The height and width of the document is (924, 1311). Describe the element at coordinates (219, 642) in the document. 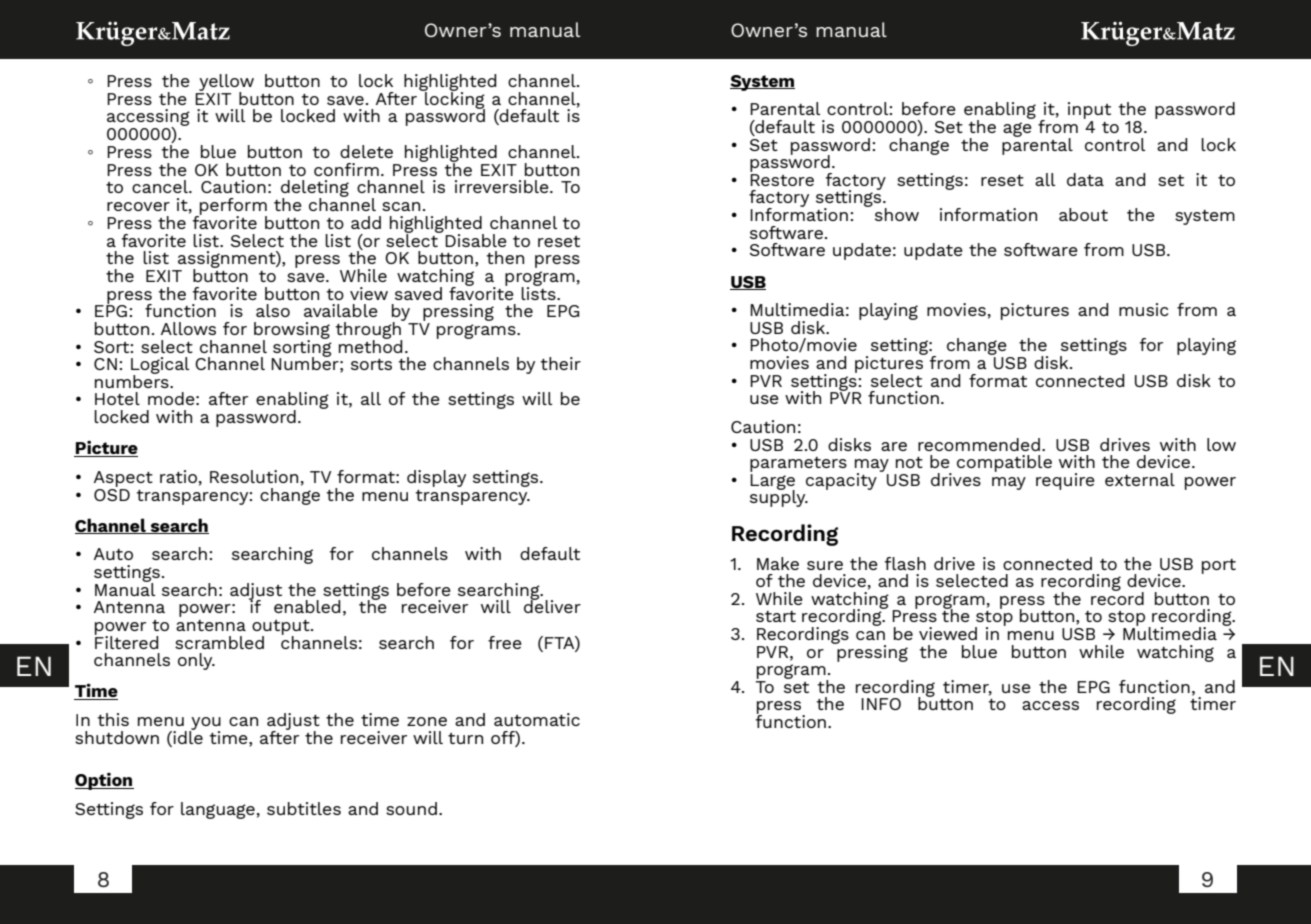

I see `scrambled` at that location.
